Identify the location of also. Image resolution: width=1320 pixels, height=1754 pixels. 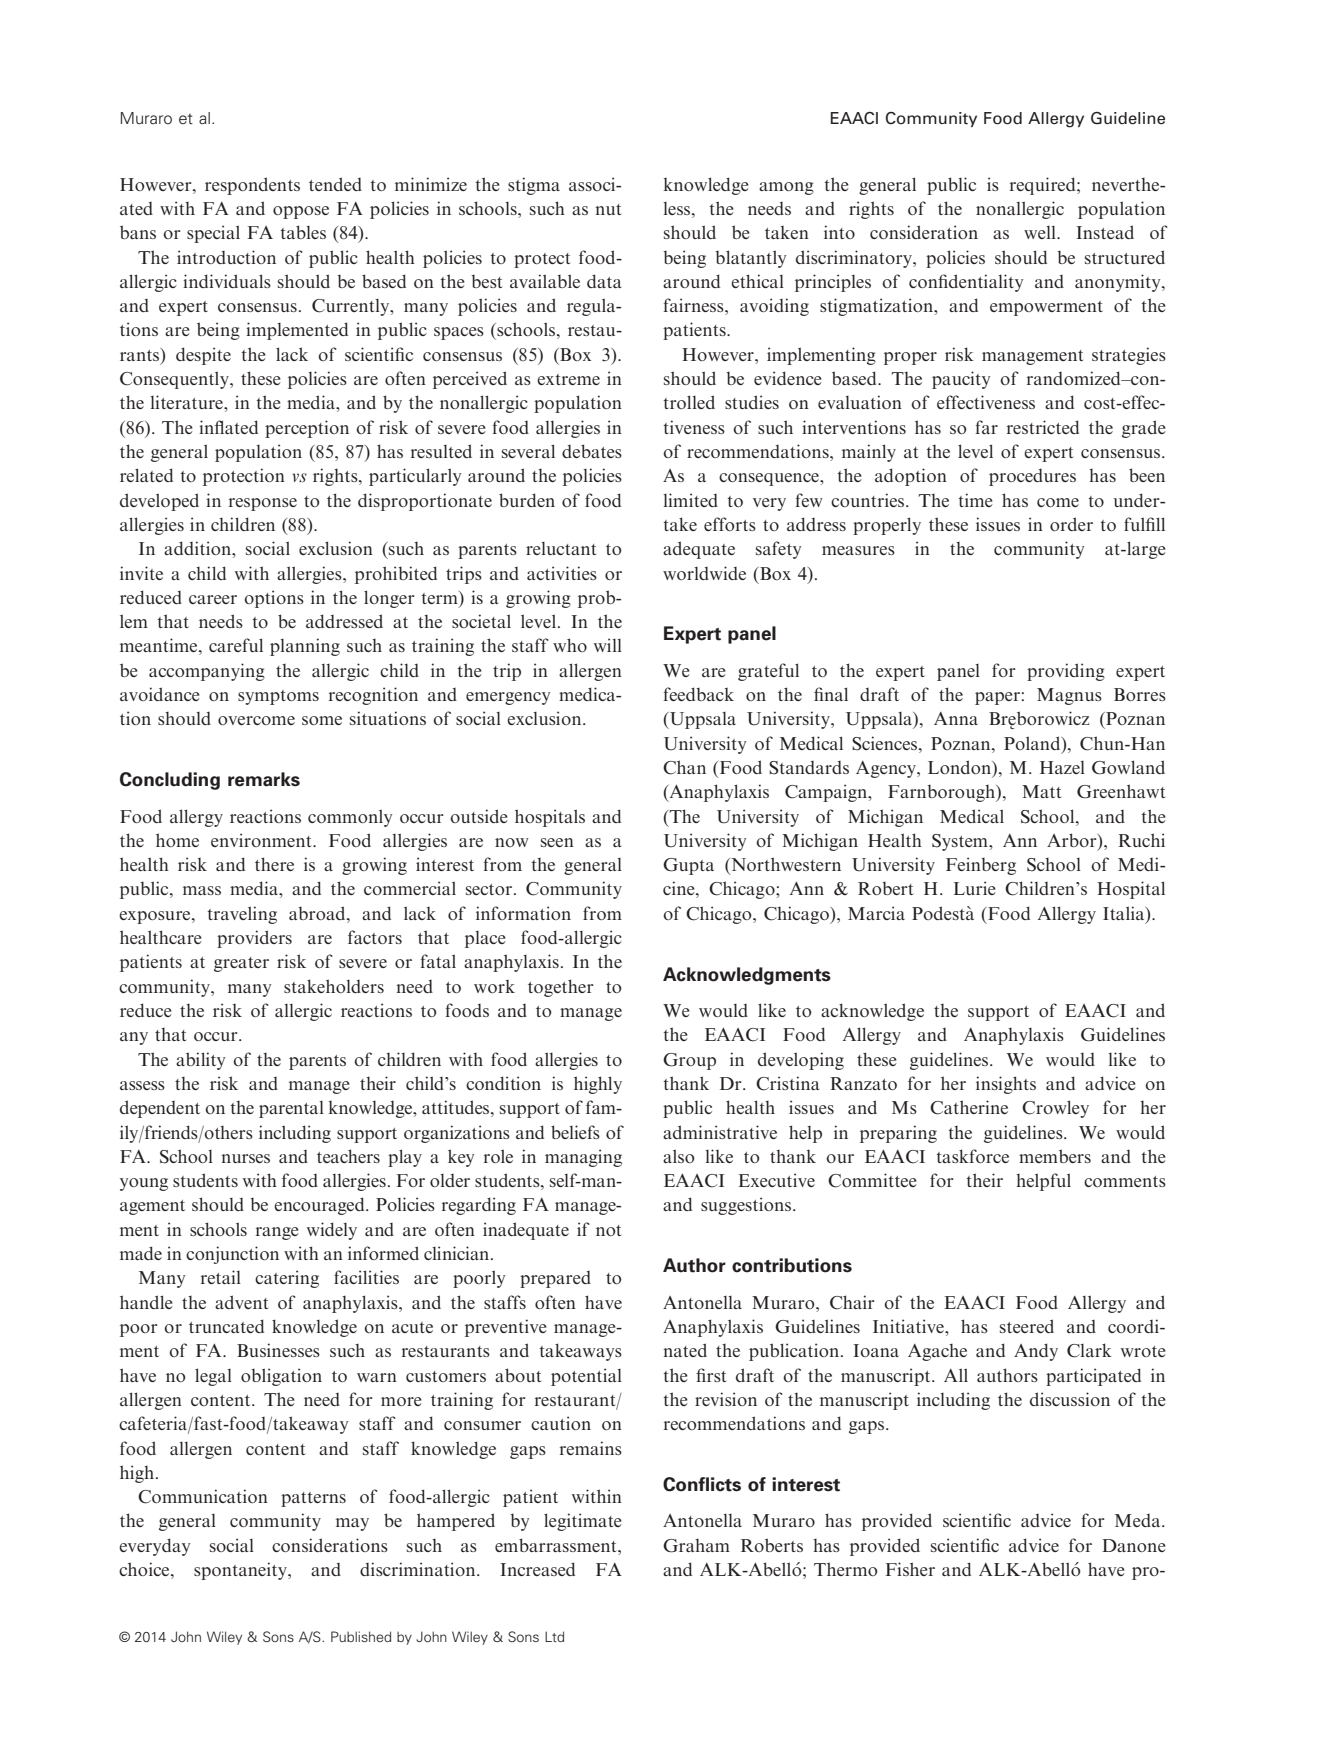
(679, 1156).
